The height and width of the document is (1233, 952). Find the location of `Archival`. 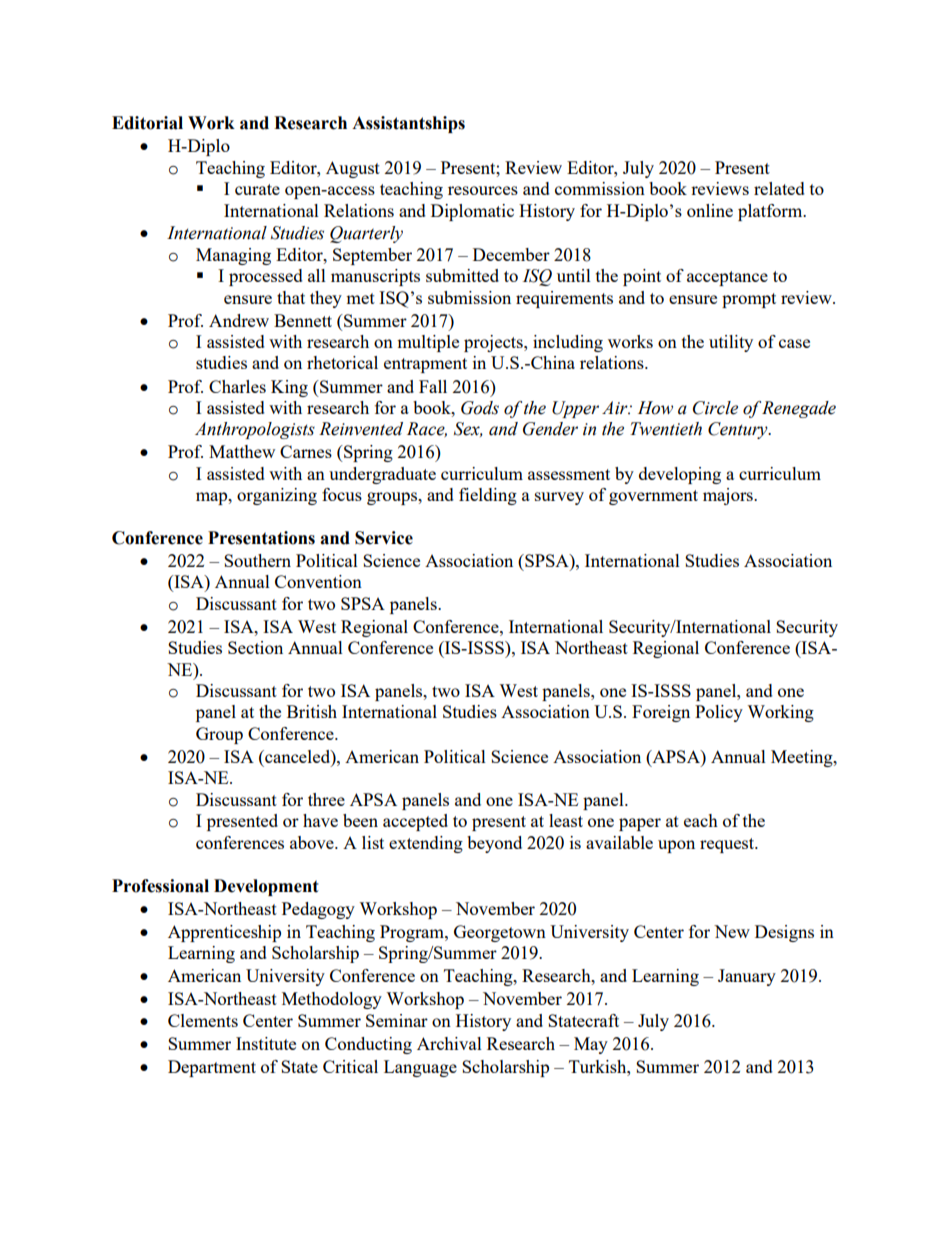

Archival is located at coordinates (449, 1043).
